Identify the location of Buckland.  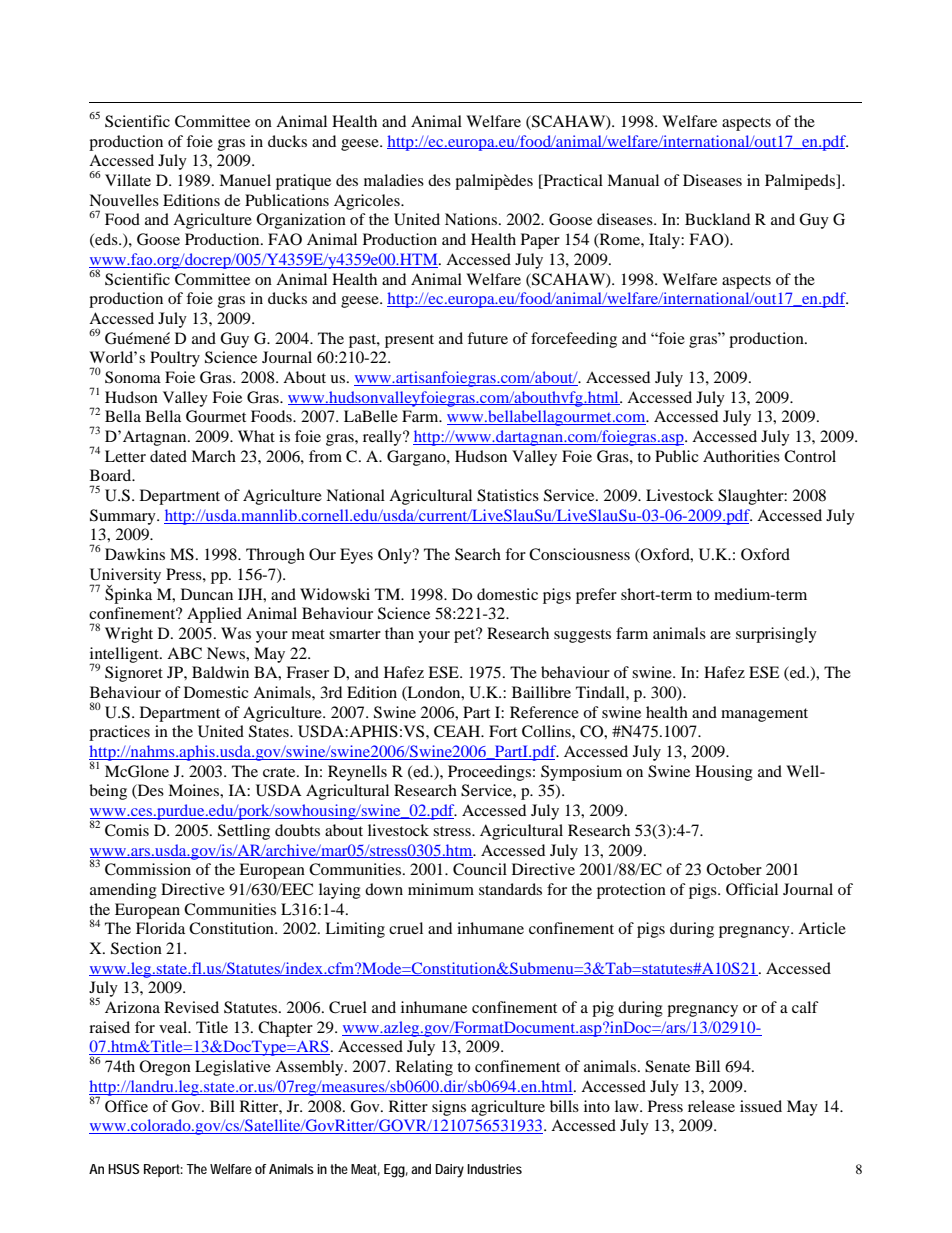
(717, 219).
